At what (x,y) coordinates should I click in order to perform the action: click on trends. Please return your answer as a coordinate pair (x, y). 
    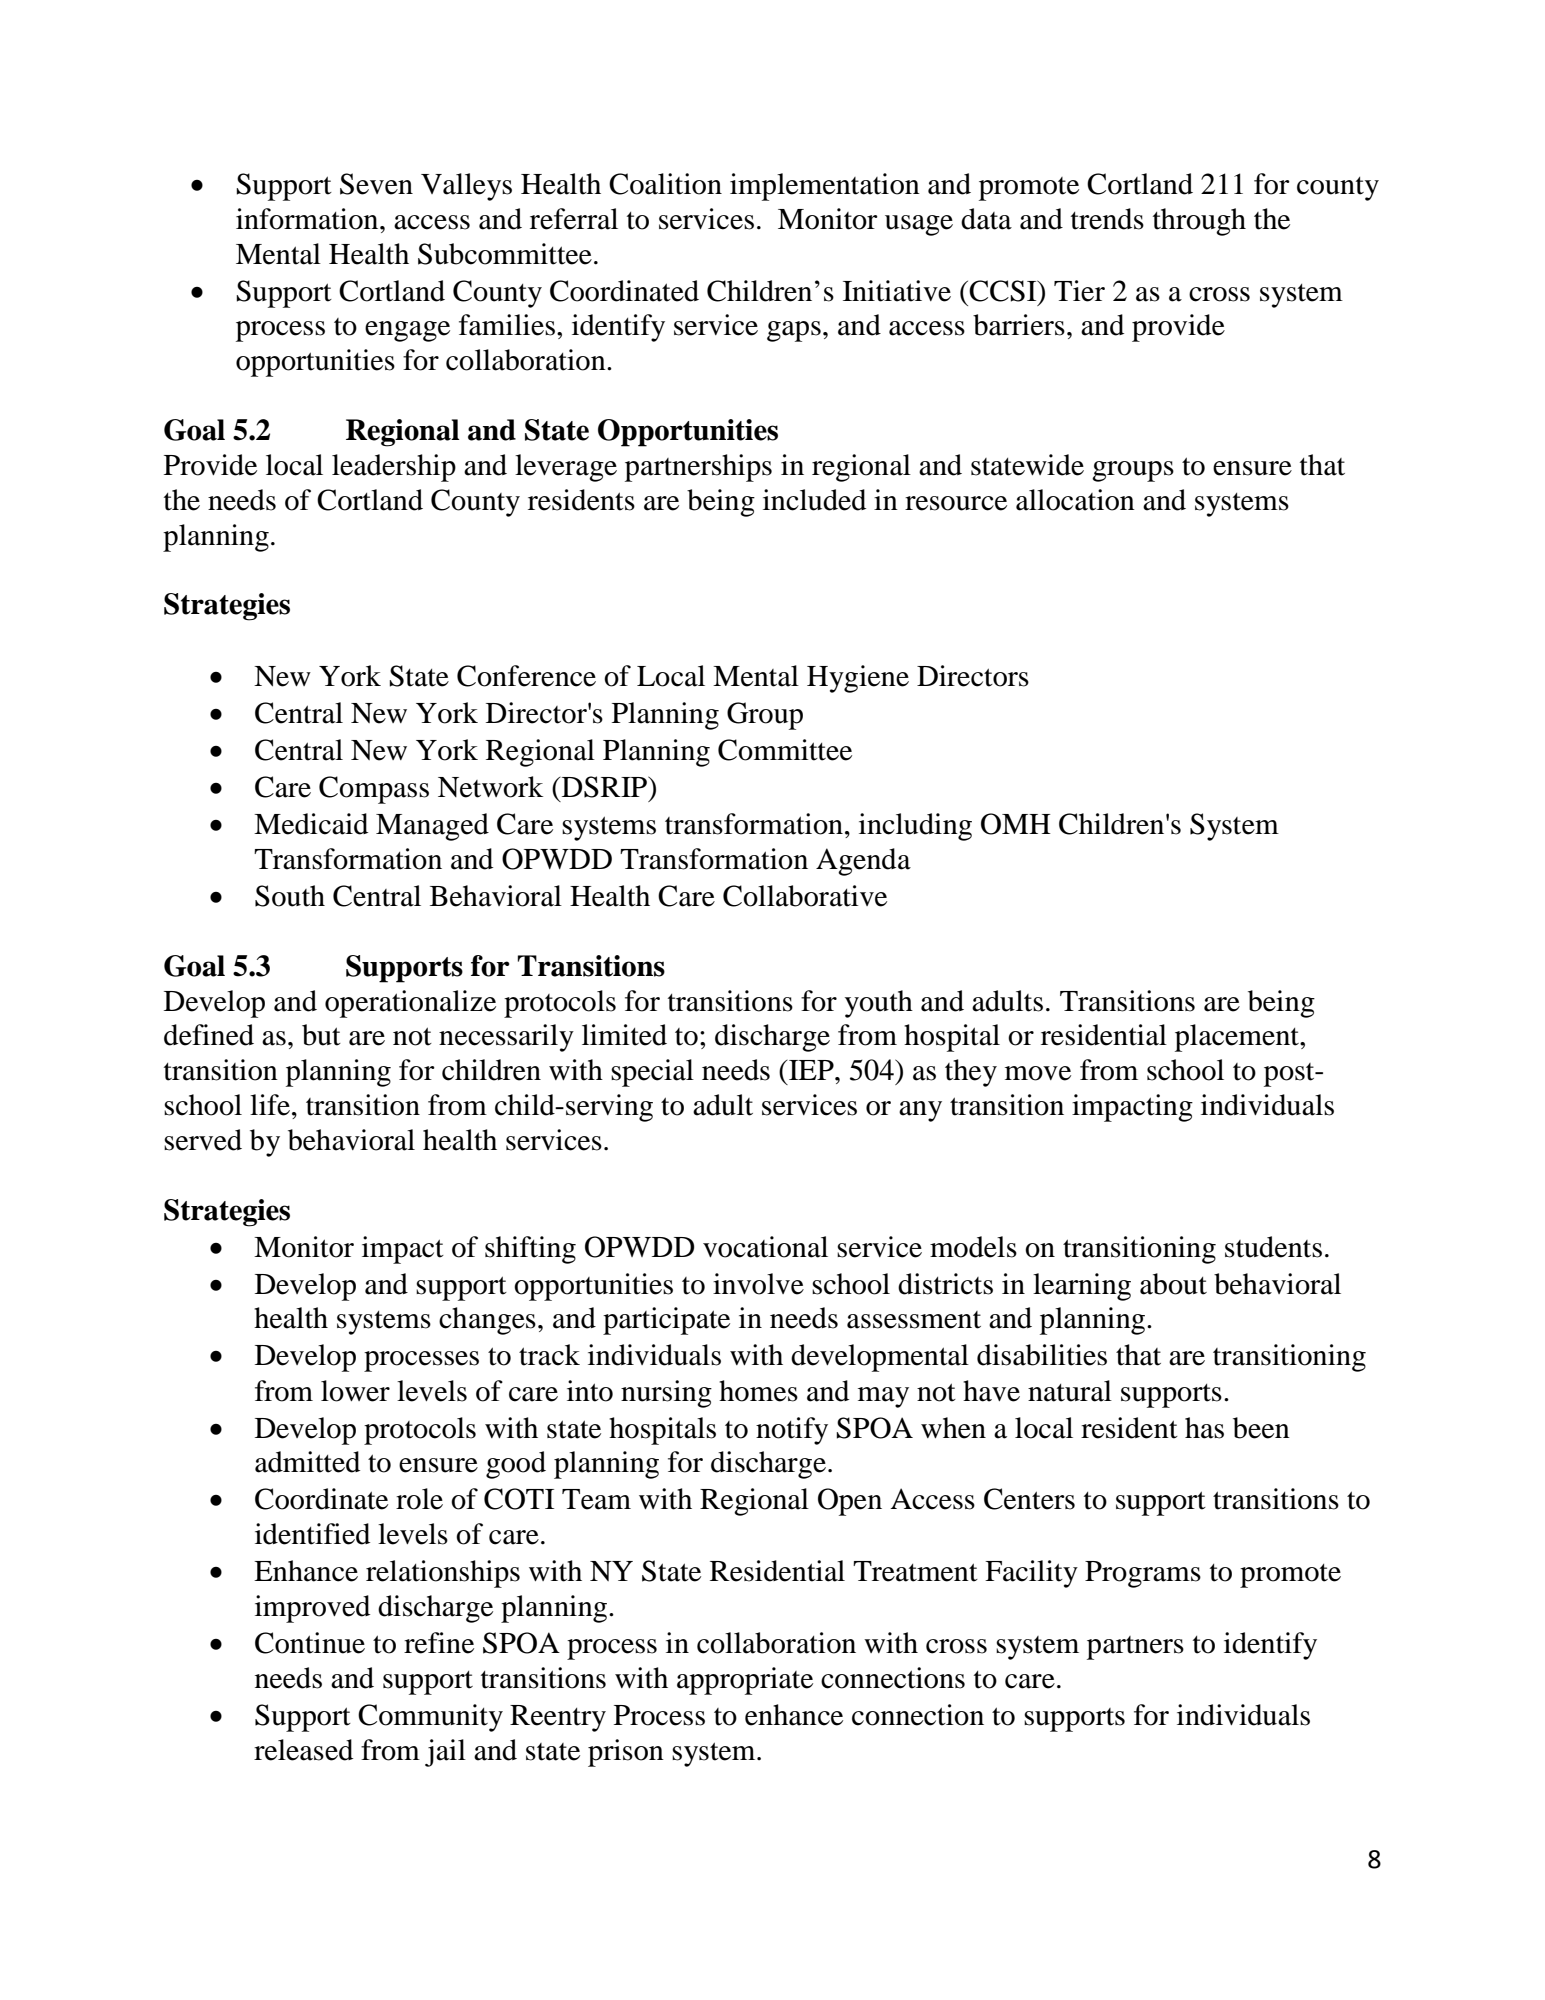
    Looking at the image, I should click on (1107, 219).
